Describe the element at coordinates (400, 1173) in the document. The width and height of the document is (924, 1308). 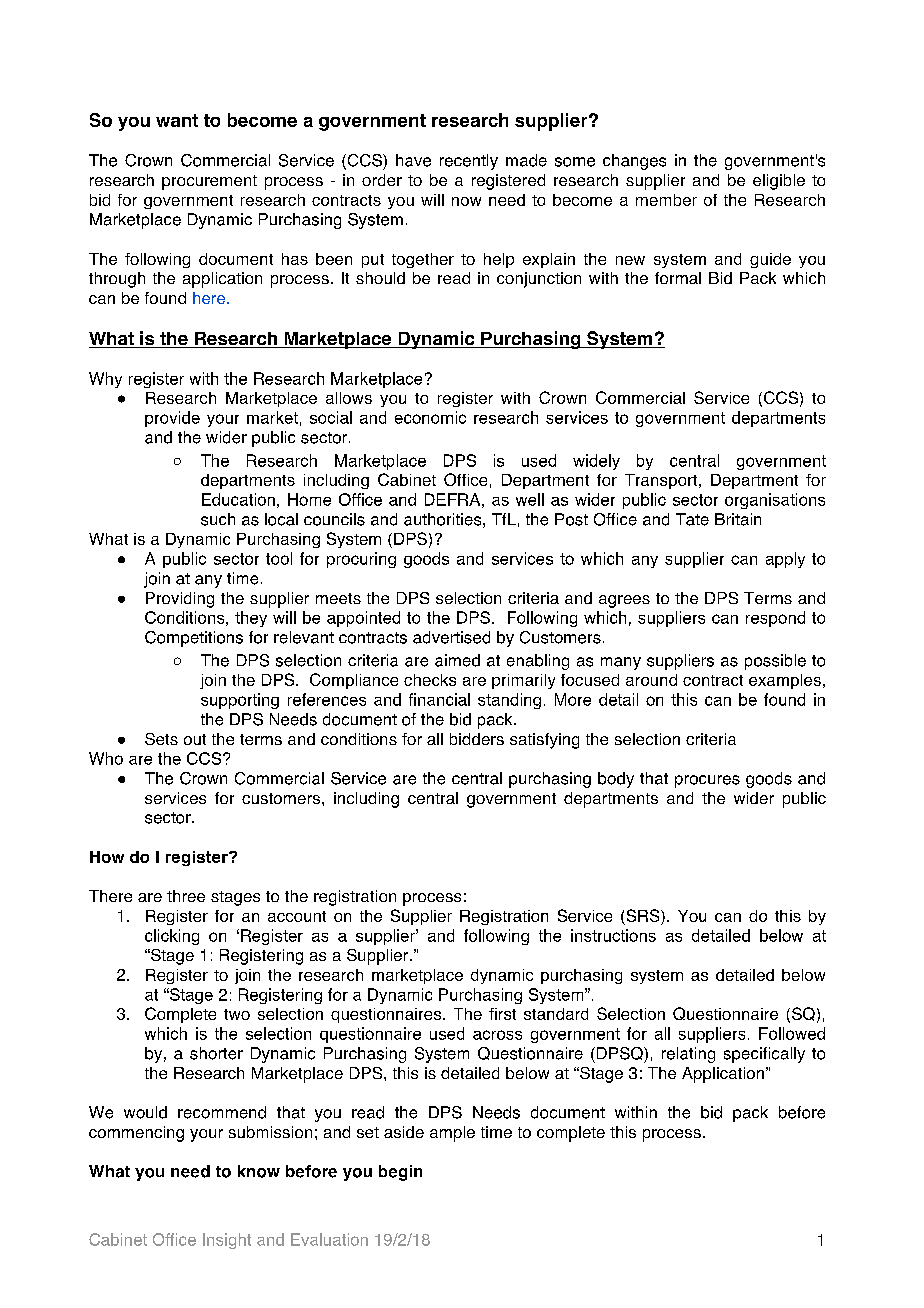
I see `begin` at that location.
